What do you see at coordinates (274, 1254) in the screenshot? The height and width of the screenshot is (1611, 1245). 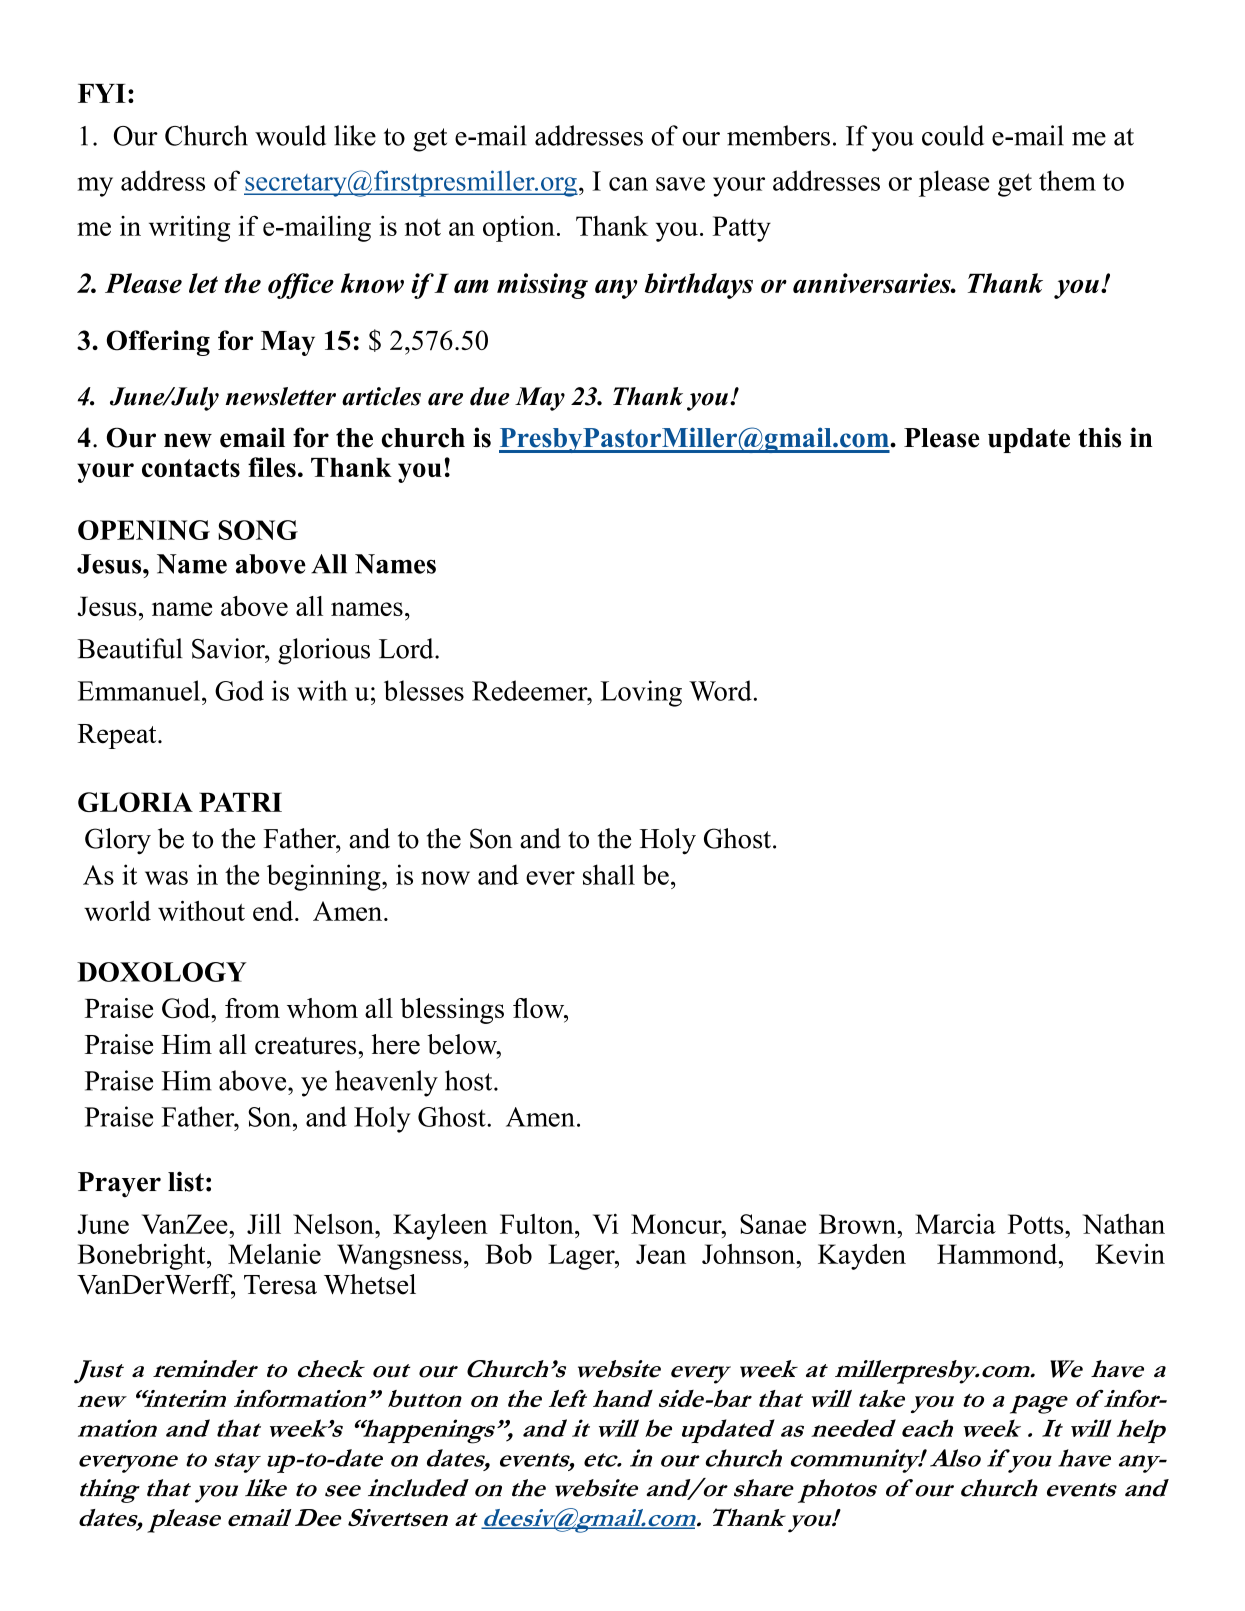 I see `Melanie` at bounding box center [274, 1254].
